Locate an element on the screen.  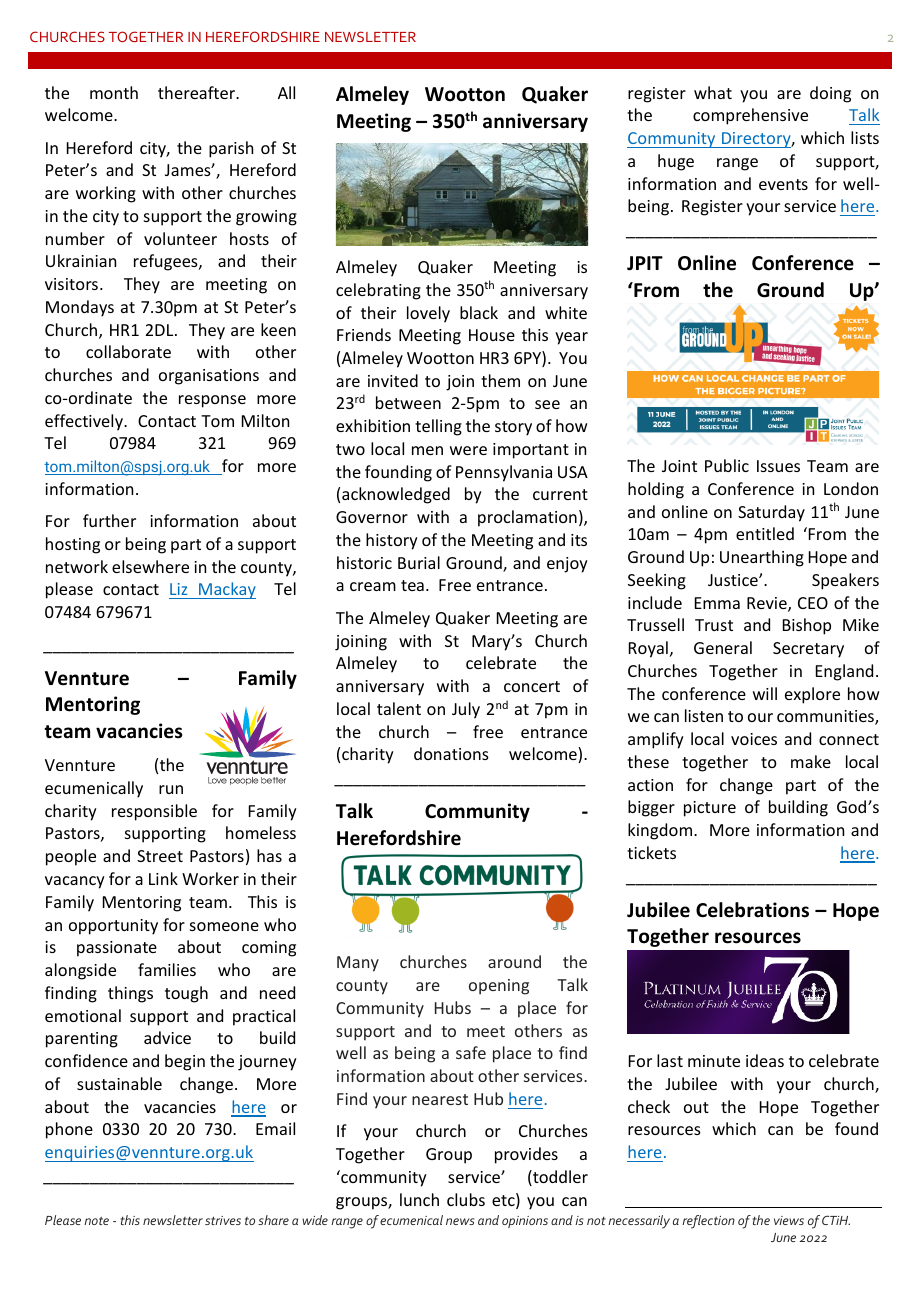
comprehensive is located at coordinates (750, 116).
